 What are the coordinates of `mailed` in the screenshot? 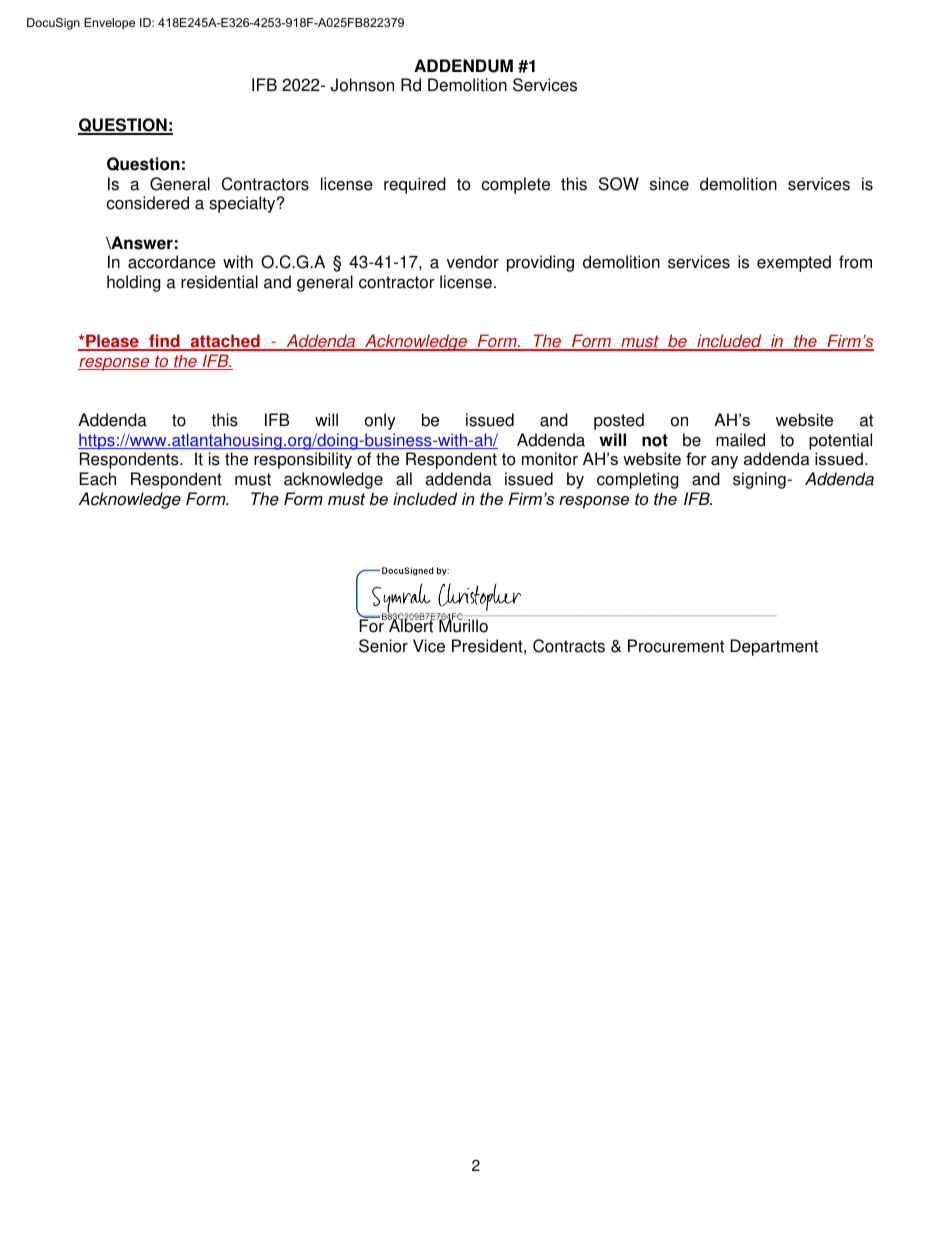 It's located at (740, 440).
